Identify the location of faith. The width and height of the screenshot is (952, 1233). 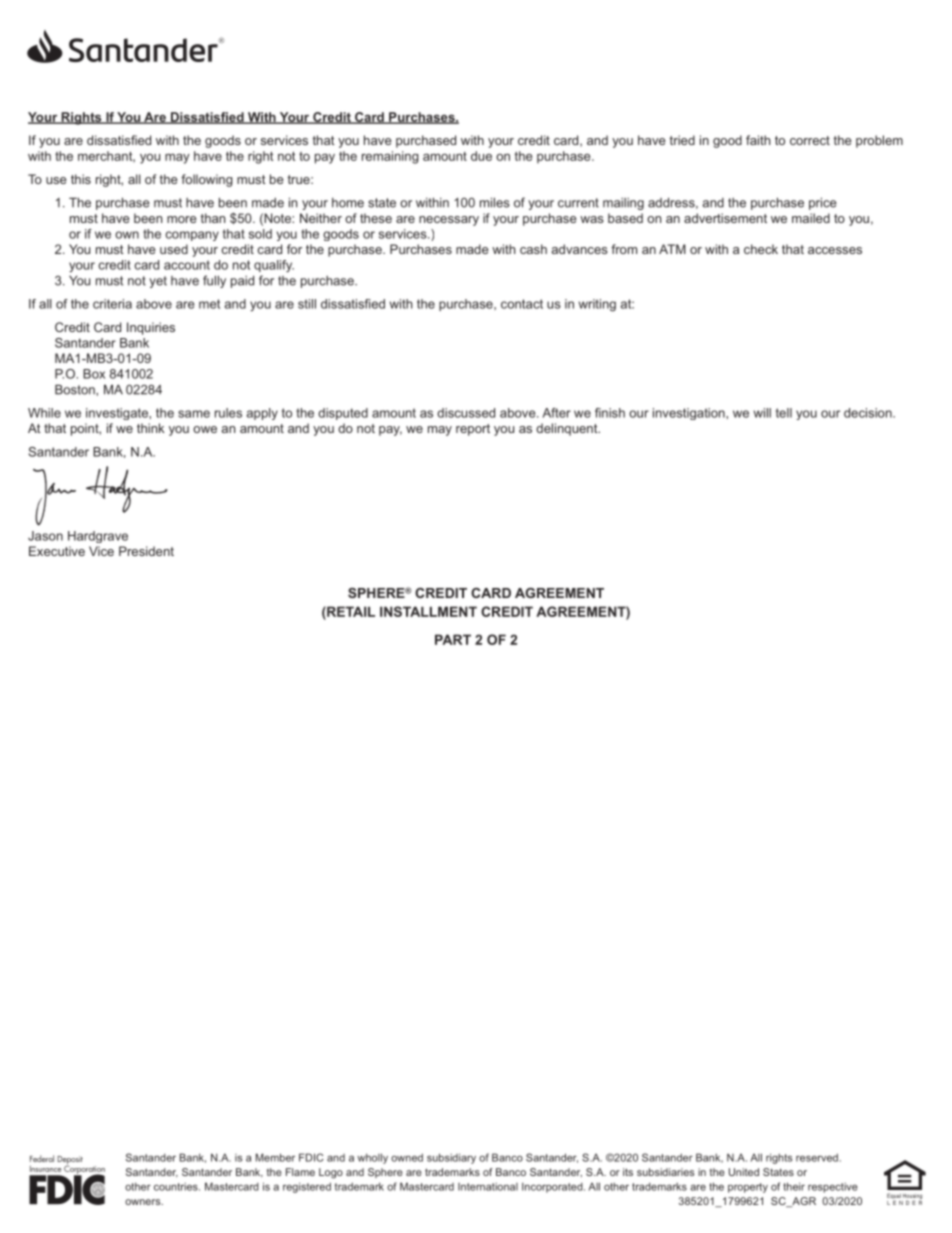
(758, 140).
